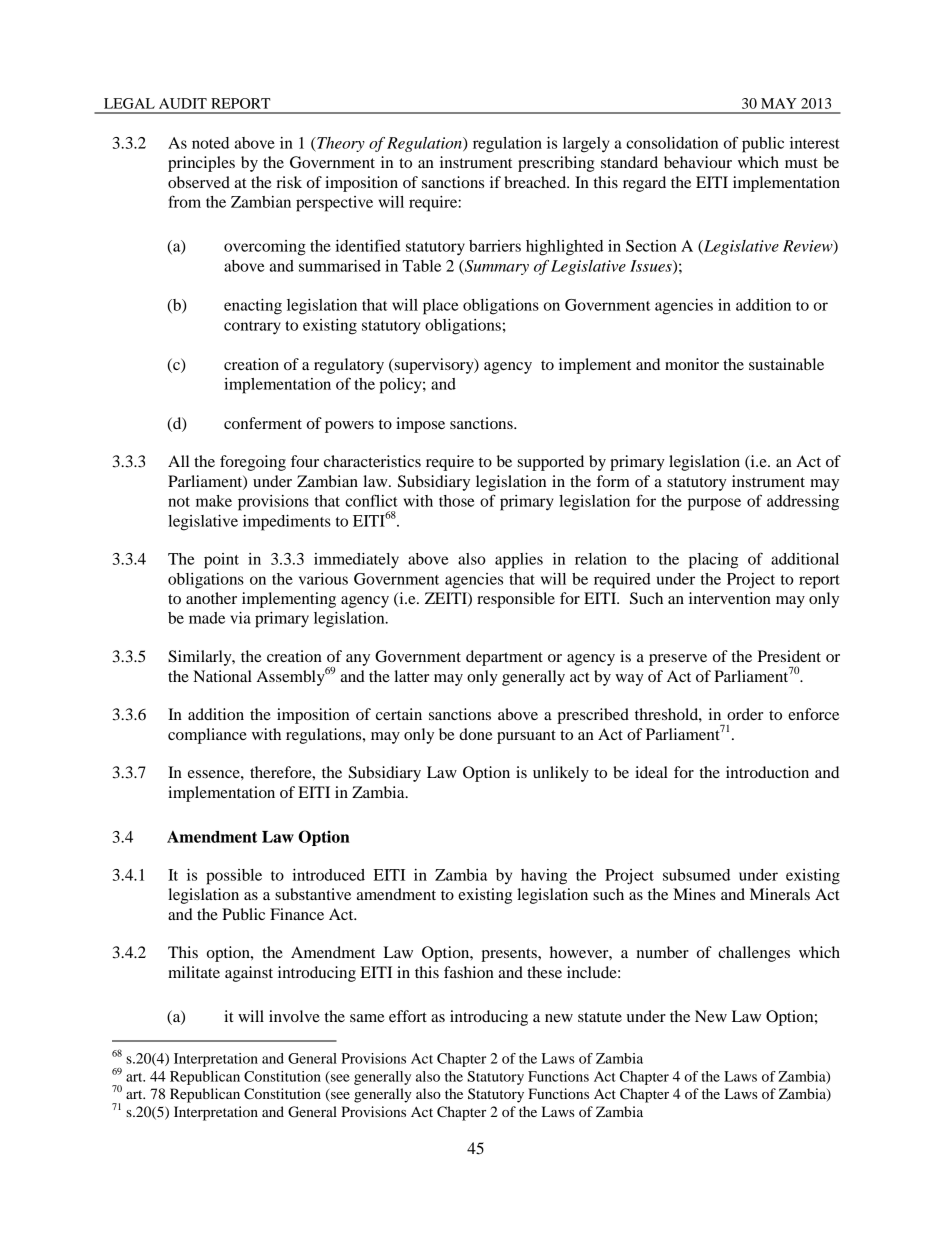 The height and width of the document is (1233, 952). Describe the element at coordinates (754, 954) in the document. I see `challenges` at that location.
